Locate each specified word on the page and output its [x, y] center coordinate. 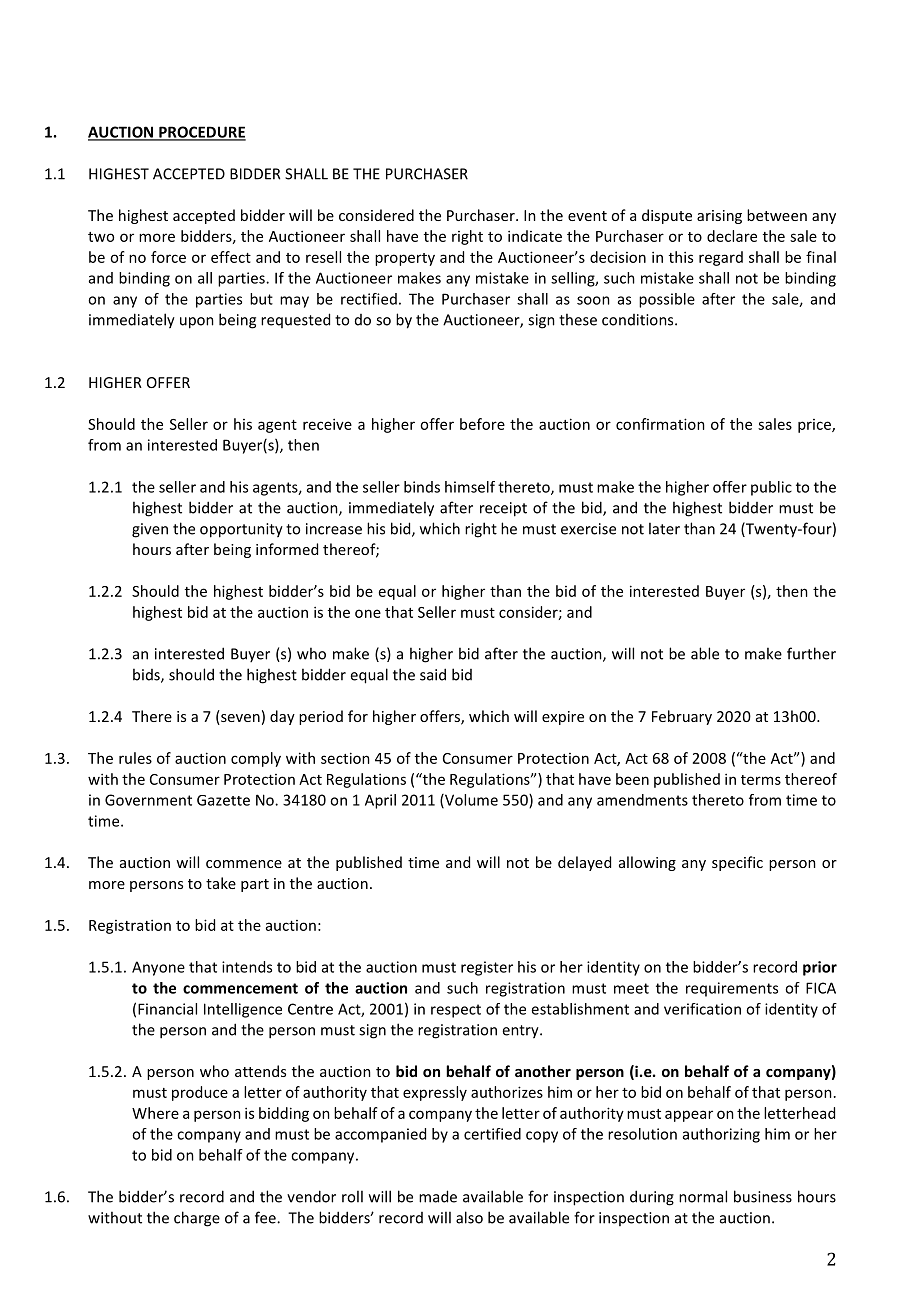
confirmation [660, 424]
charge [197, 1219]
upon [197, 323]
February [682, 717]
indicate [535, 236]
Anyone [158, 968]
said [433, 674]
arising [719, 217]
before [482, 424]
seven [239, 719]
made [438, 1196]
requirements [732, 989]
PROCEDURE [201, 133]
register [487, 968]
